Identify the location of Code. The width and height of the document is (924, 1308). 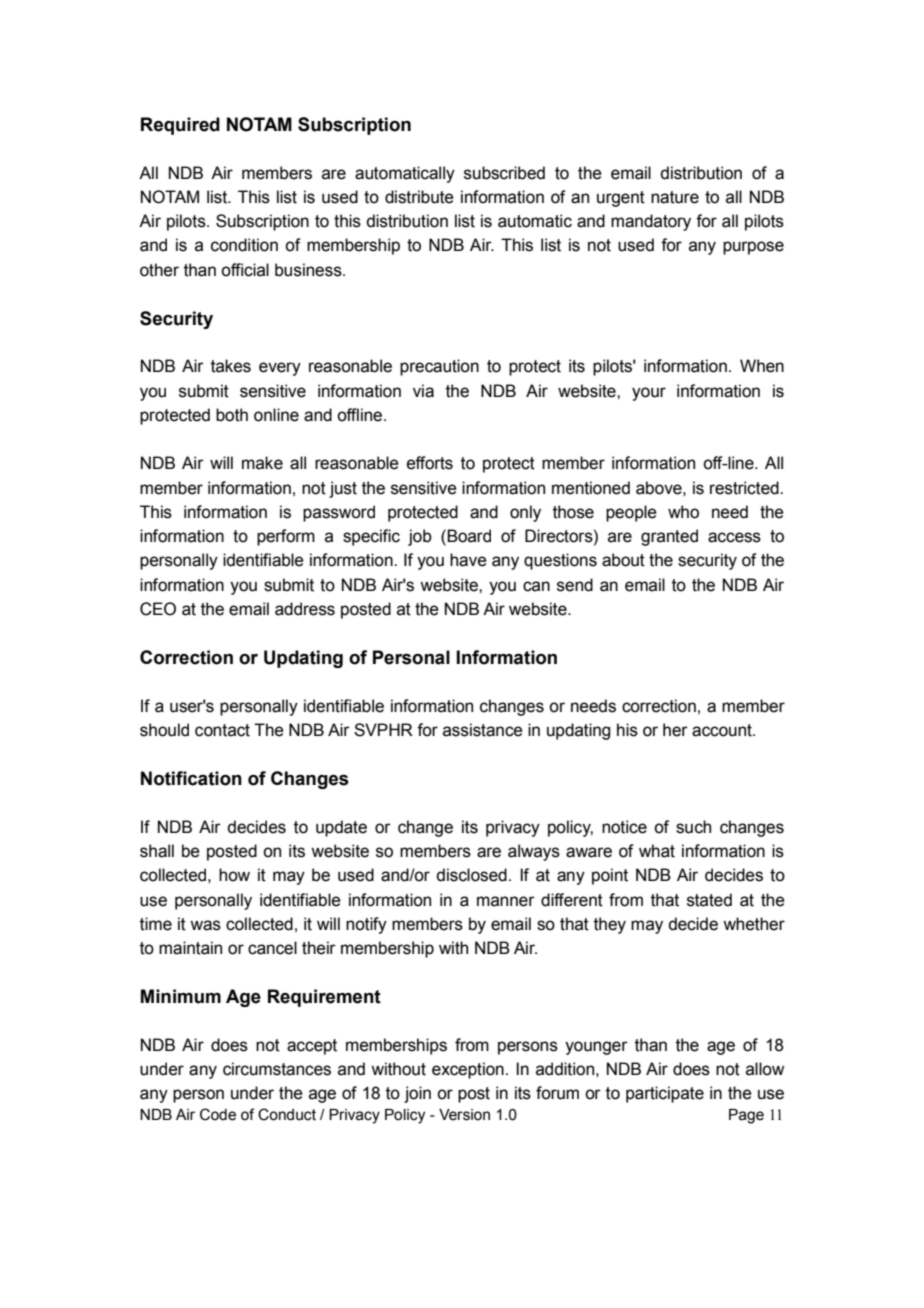
(218, 1114).
